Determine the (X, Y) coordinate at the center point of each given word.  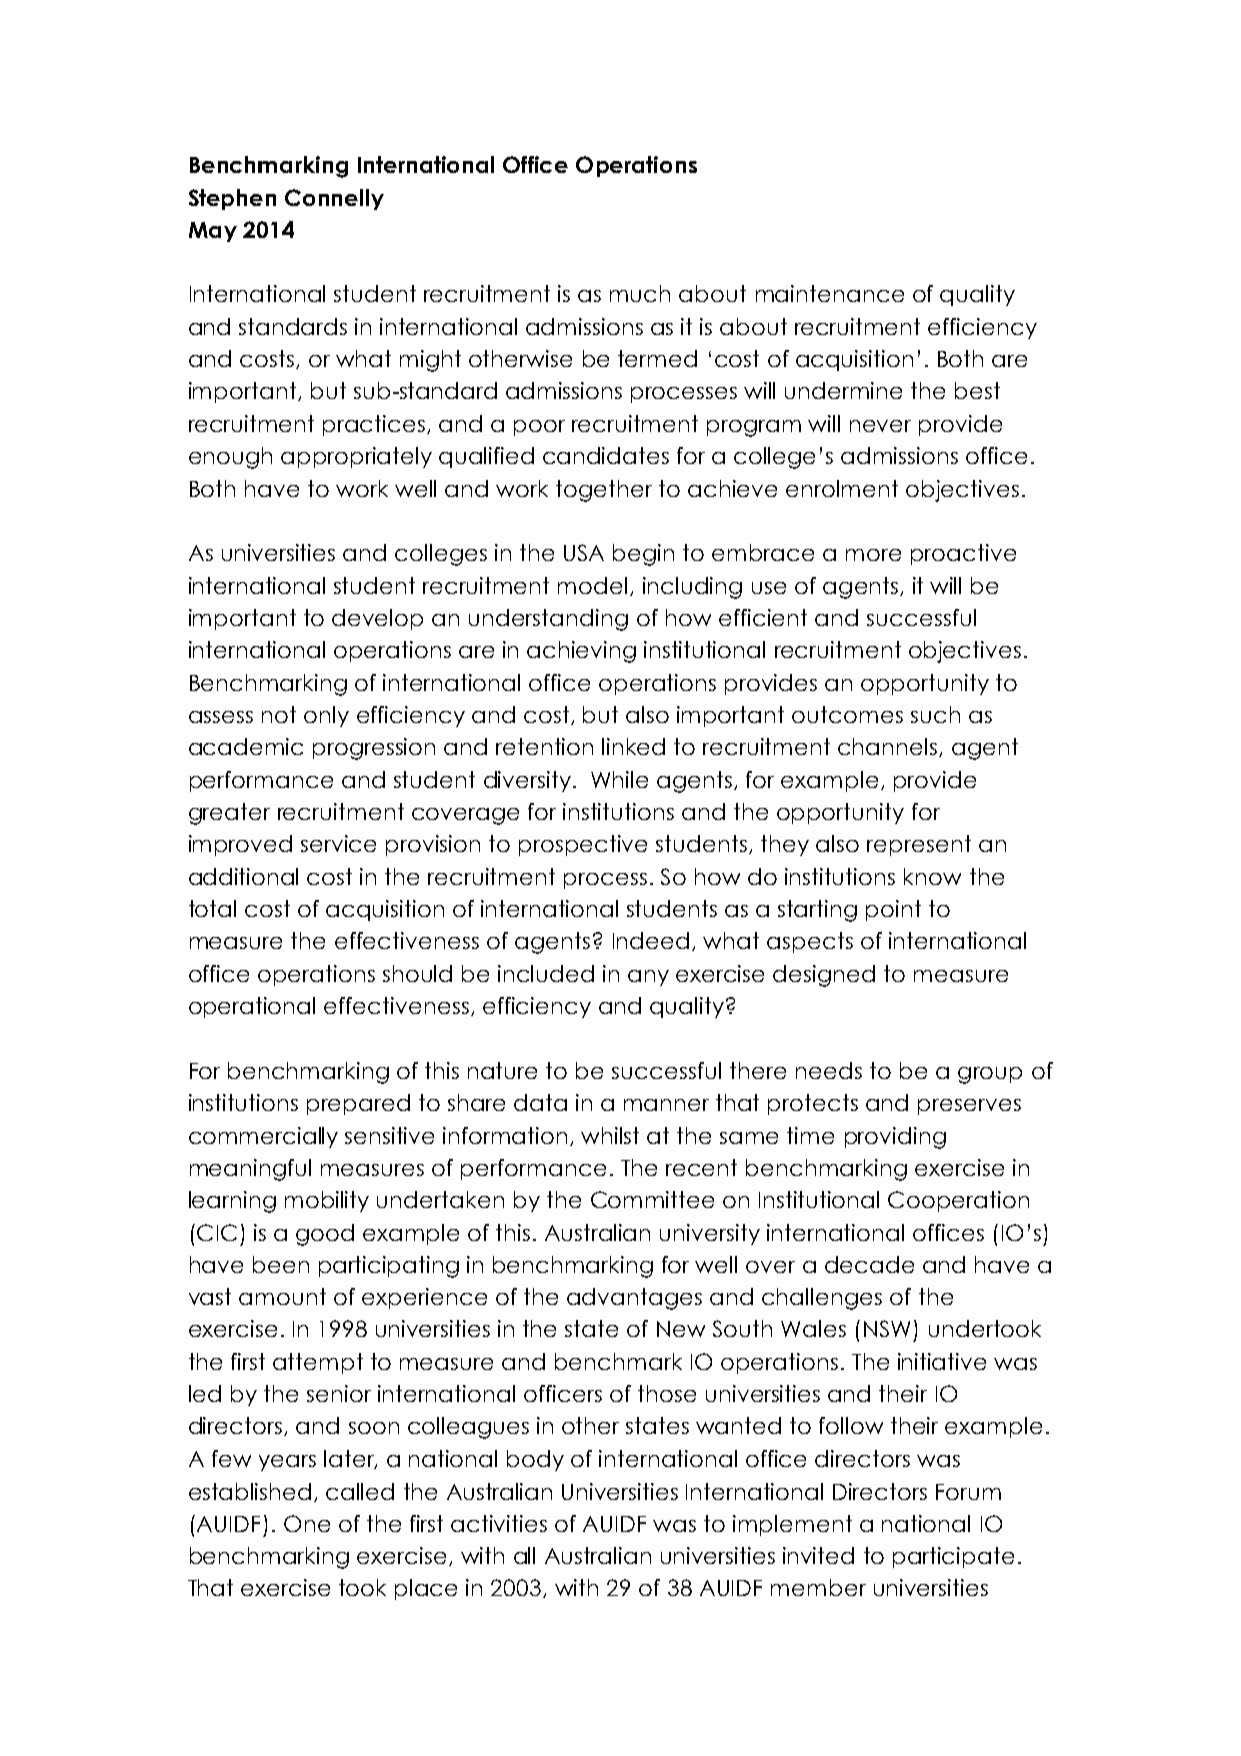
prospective (583, 845)
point (893, 910)
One (307, 1523)
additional (243, 876)
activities (499, 1523)
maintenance (830, 293)
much (640, 293)
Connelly (334, 199)
